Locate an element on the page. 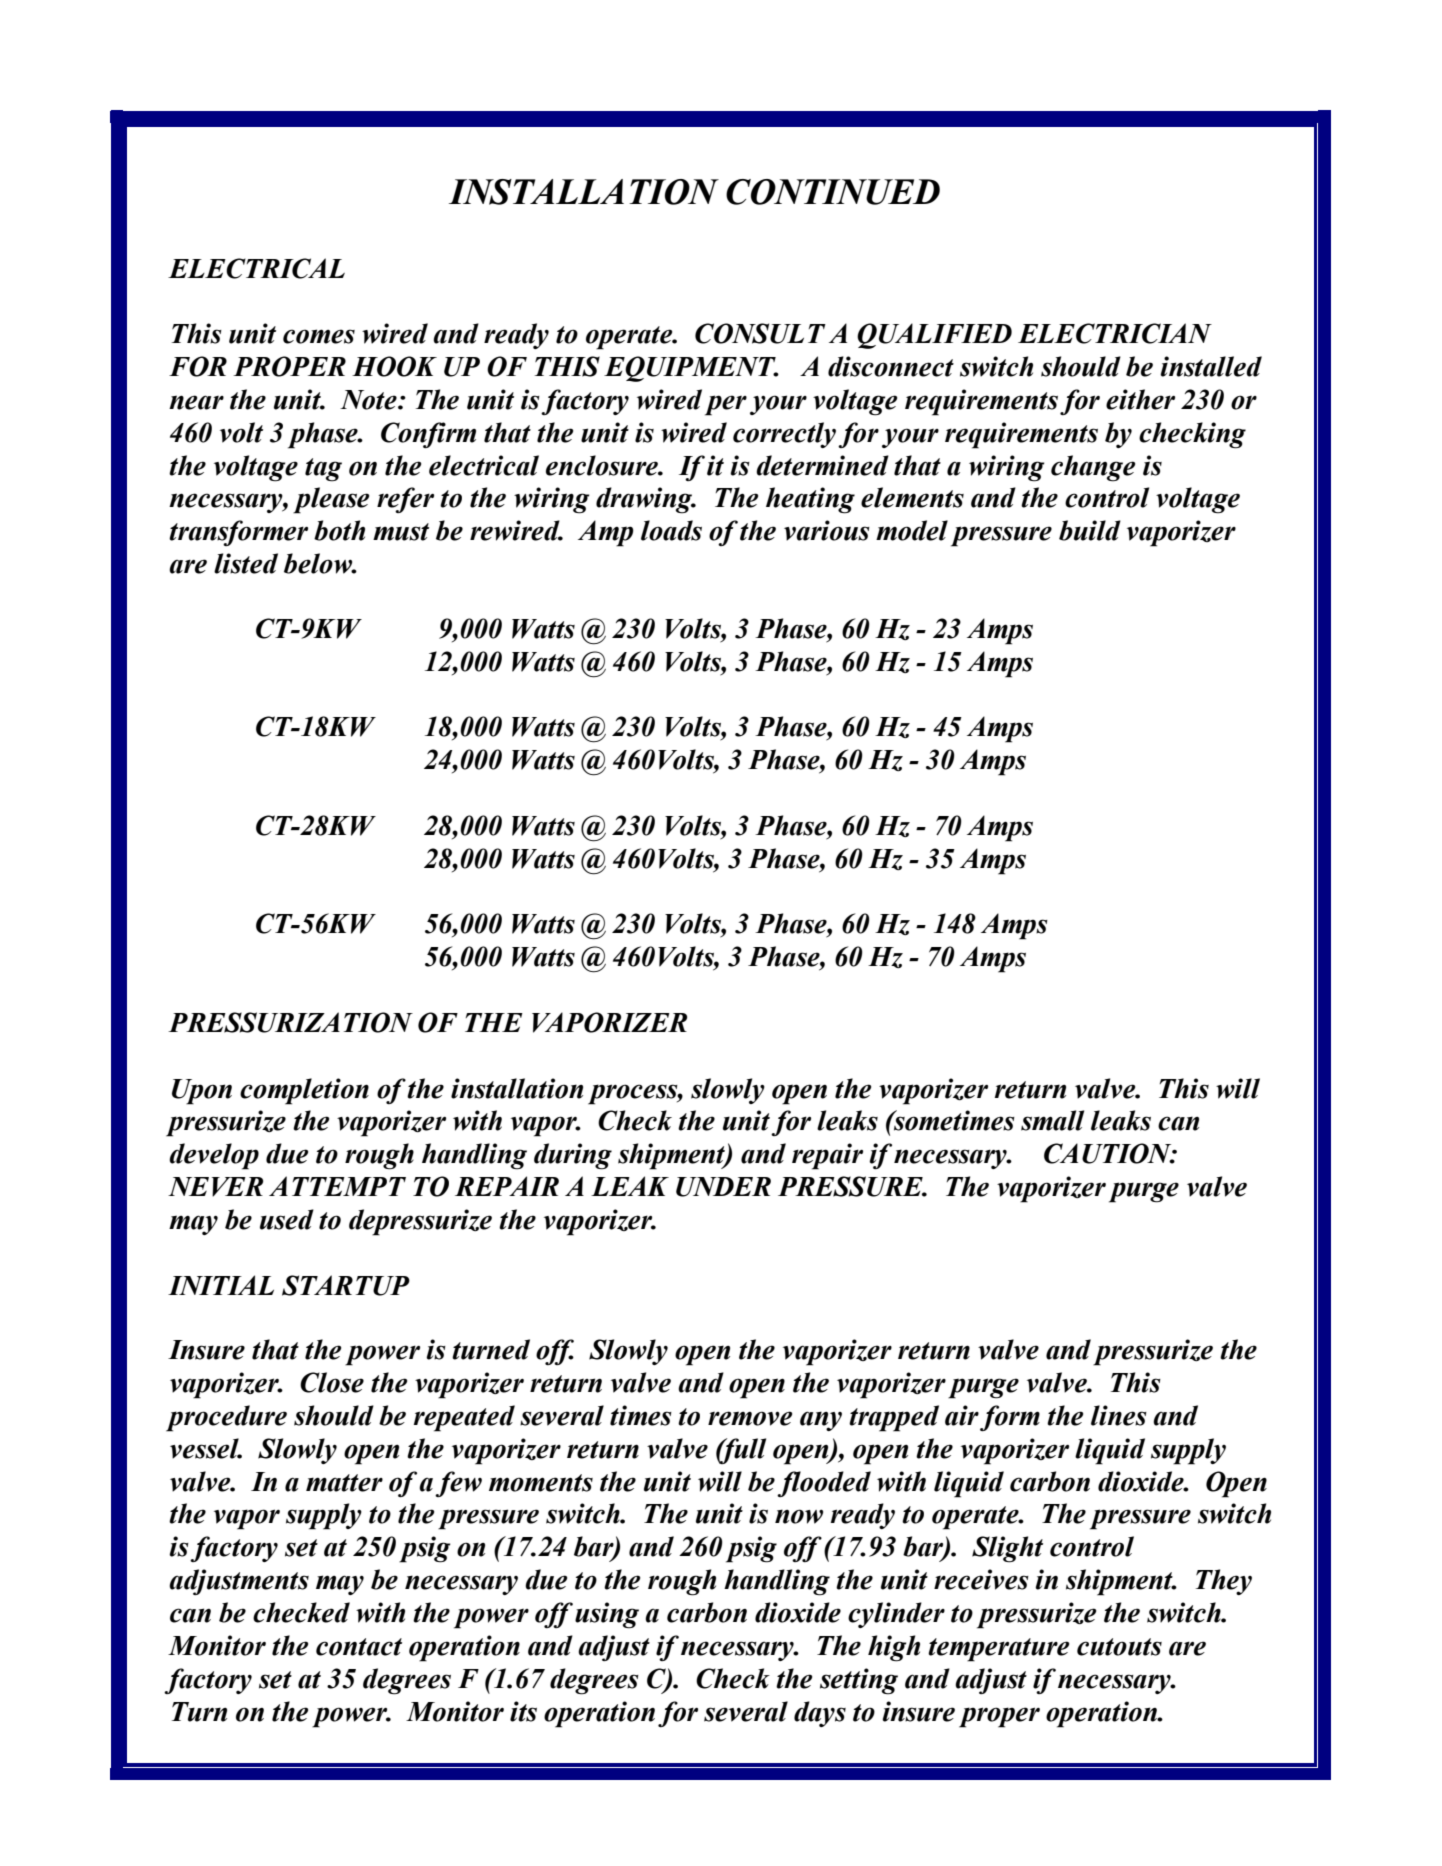 Image resolution: width=1442 pixels, height=1866 pixels. STARTUP is located at coordinates (346, 1285).
